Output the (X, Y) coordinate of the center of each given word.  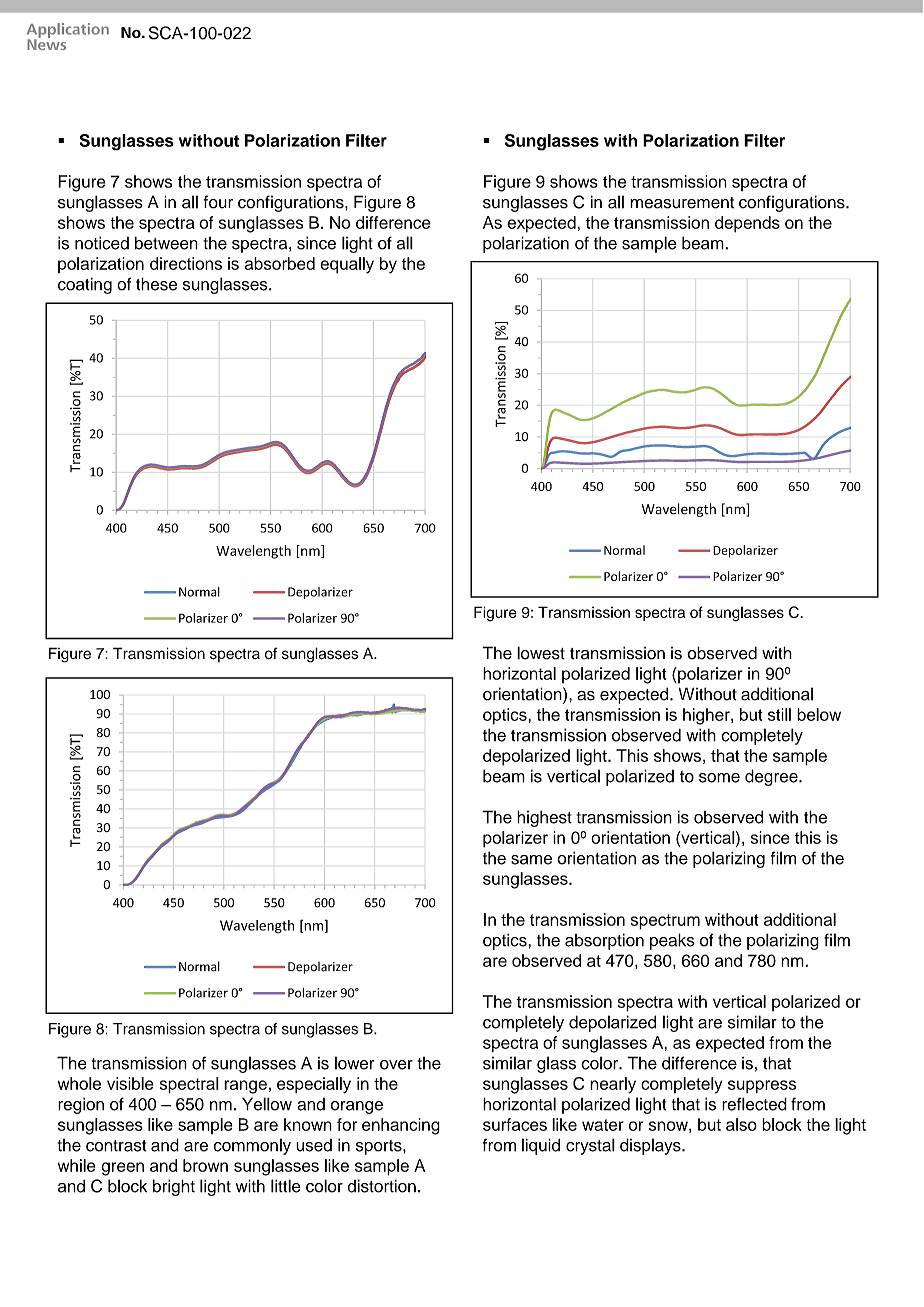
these (156, 284)
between (166, 243)
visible (130, 1083)
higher (707, 716)
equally (347, 265)
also (741, 1124)
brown (205, 1165)
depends (747, 224)
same (531, 860)
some (719, 778)
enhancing (401, 1126)
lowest (541, 653)
